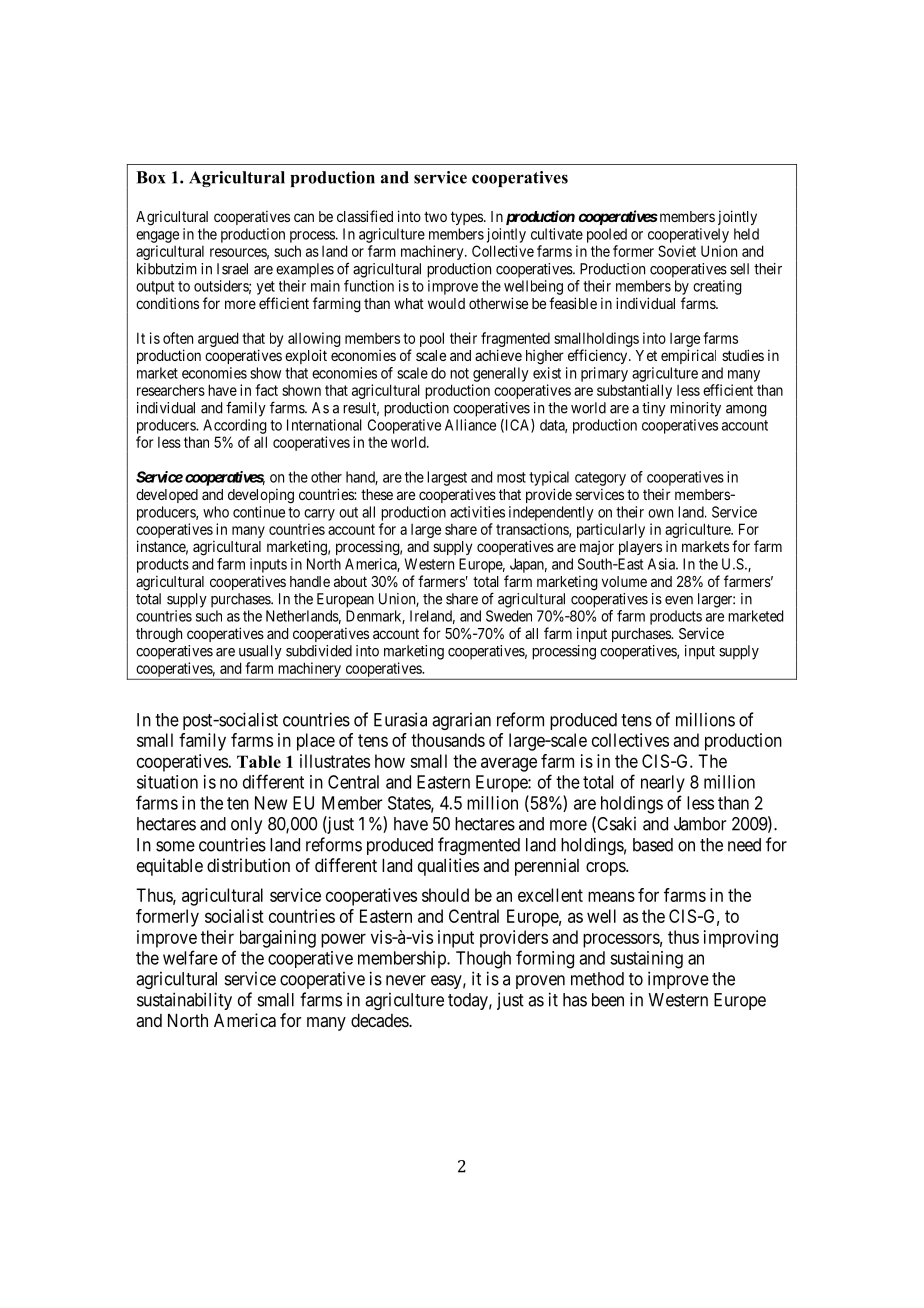 The height and width of the screenshot is (1308, 924). What do you see at coordinates (459, 373) in the screenshot?
I see `not` at bounding box center [459, 373].
